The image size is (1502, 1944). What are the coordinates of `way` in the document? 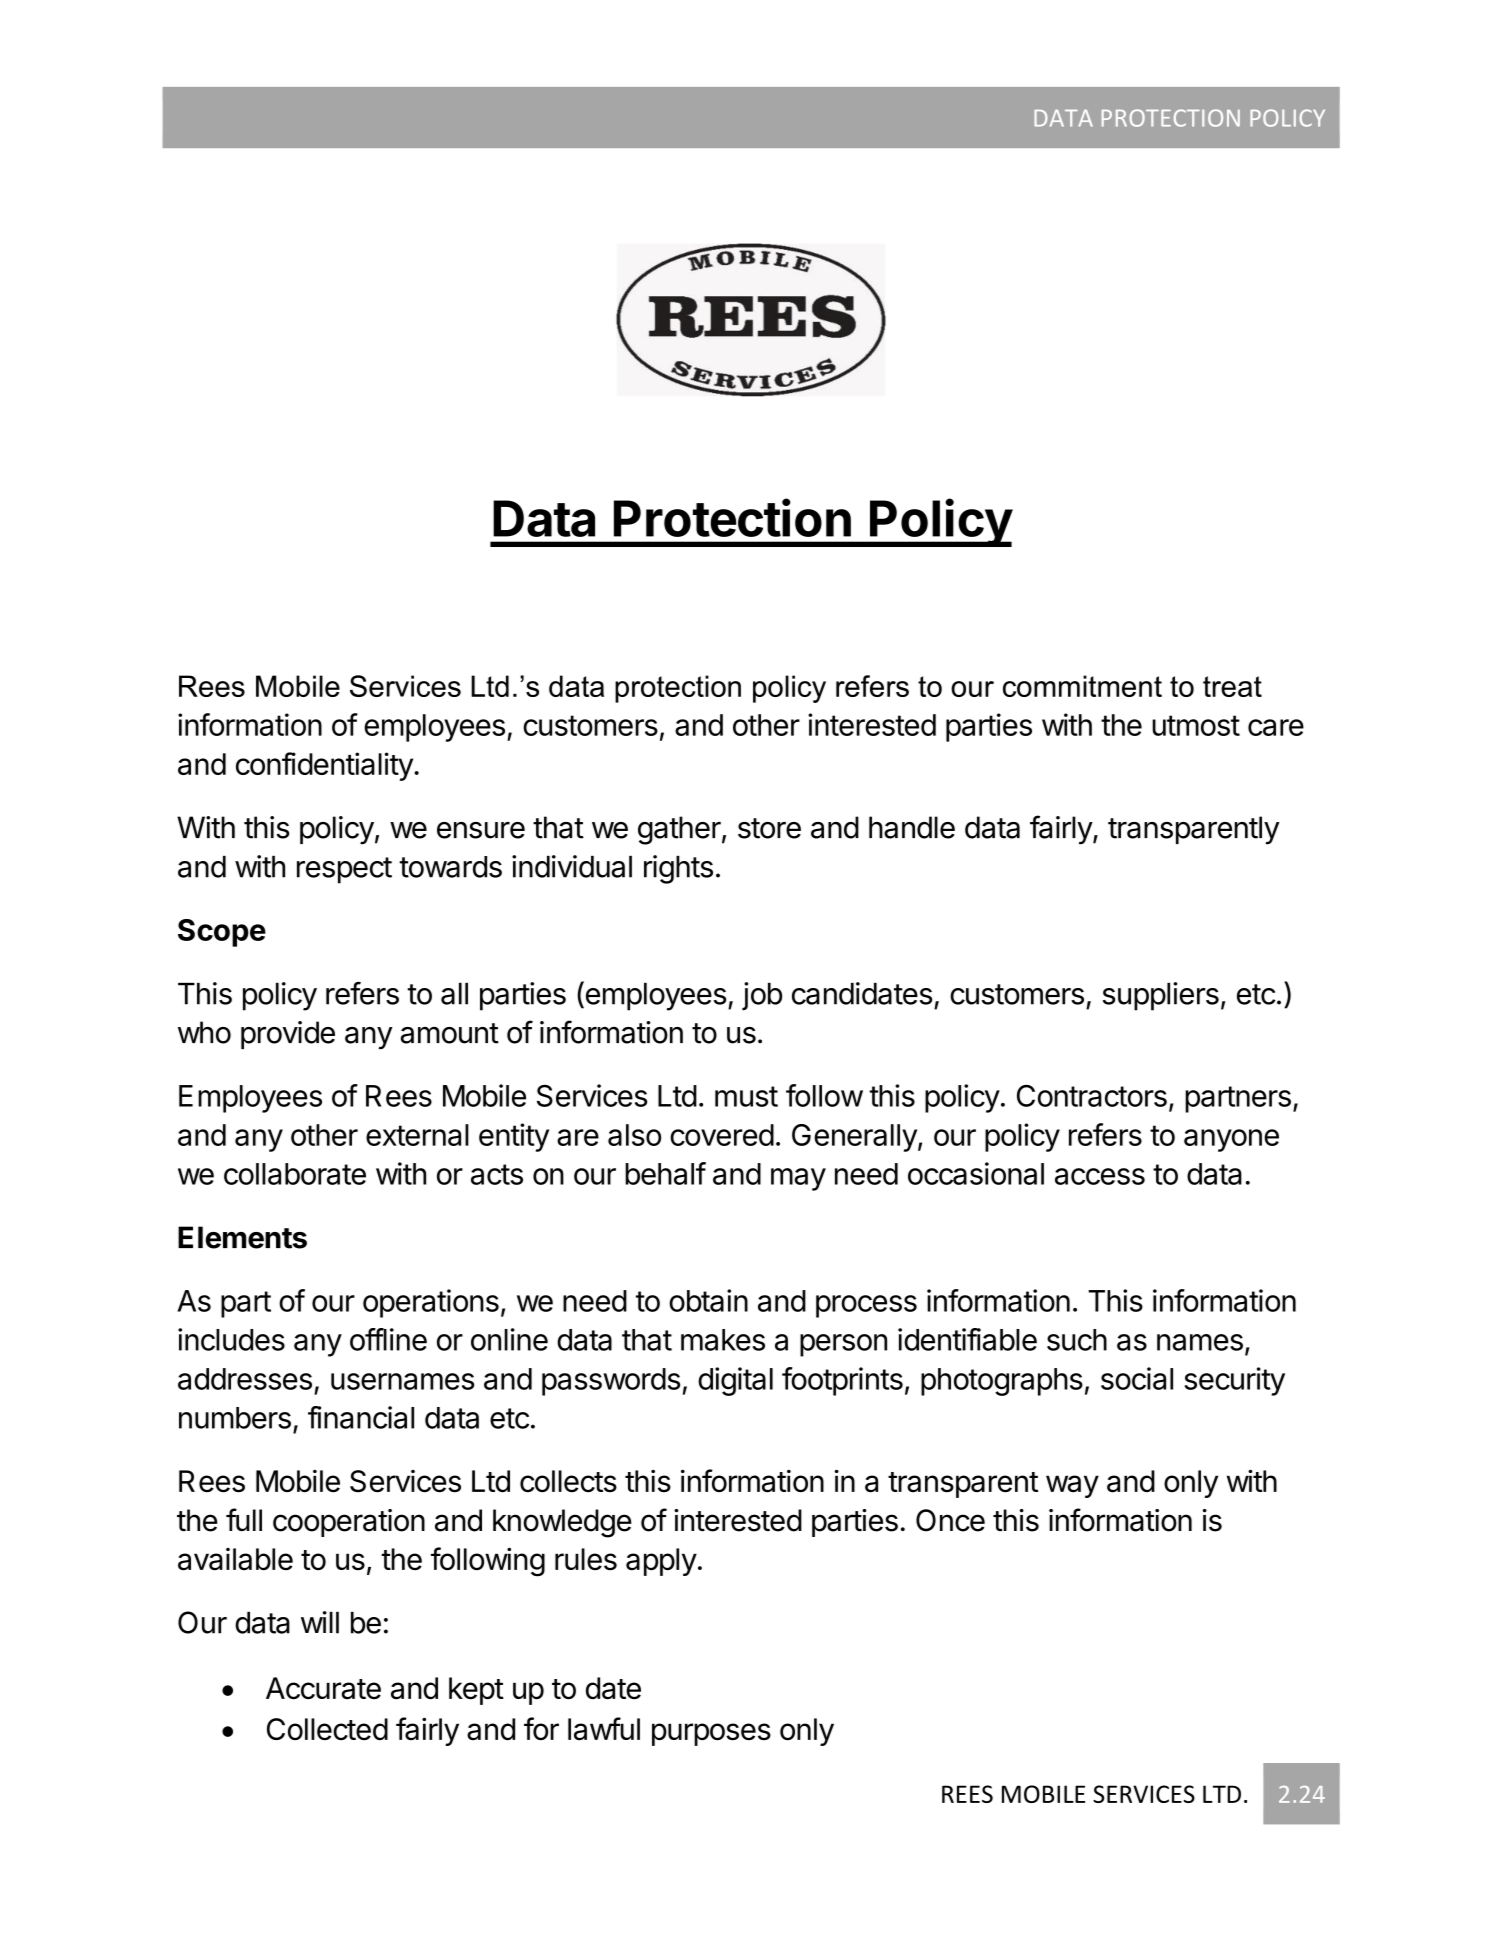 It's located at (1072, 1486).
